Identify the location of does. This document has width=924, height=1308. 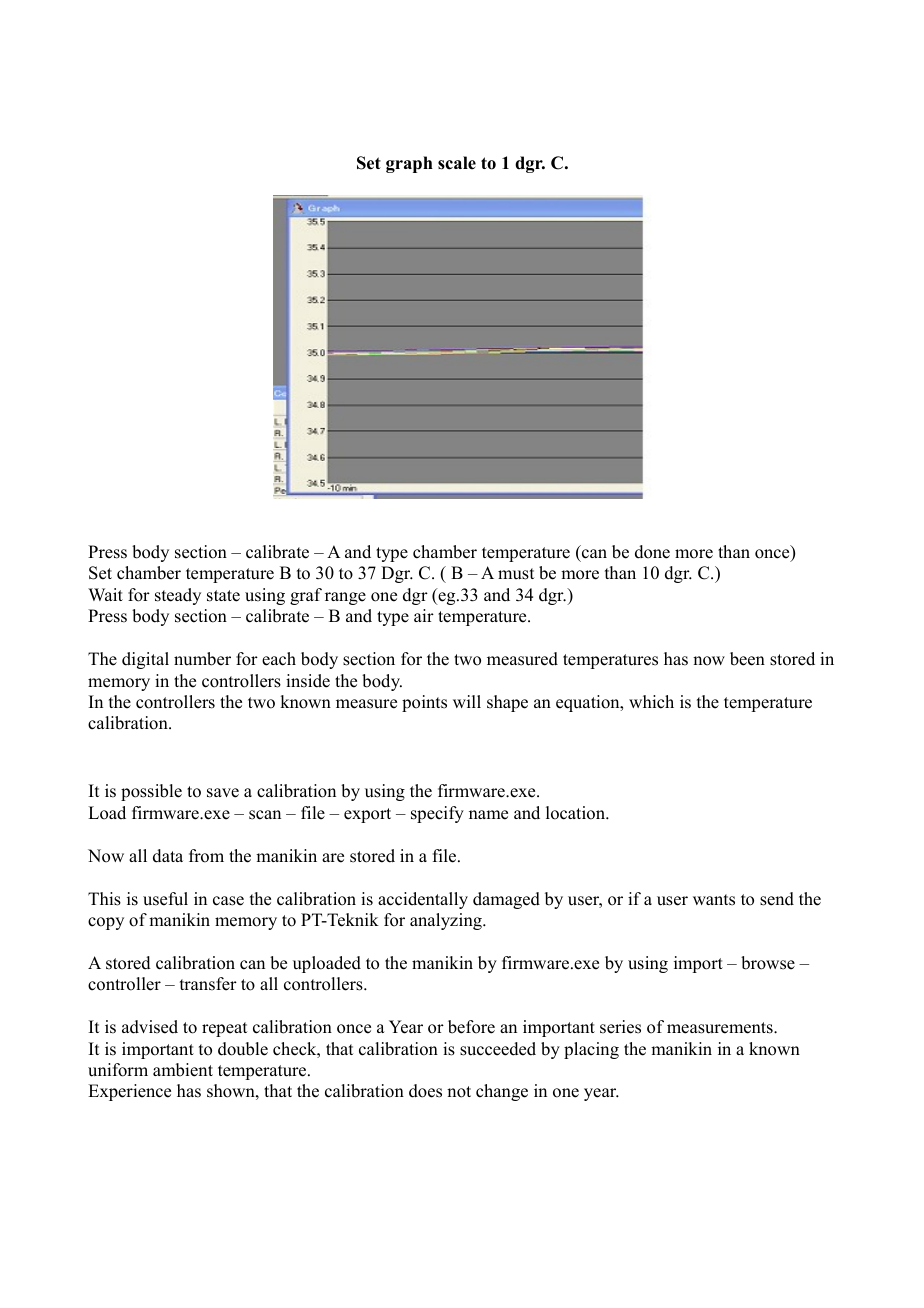
(425, 1091).
